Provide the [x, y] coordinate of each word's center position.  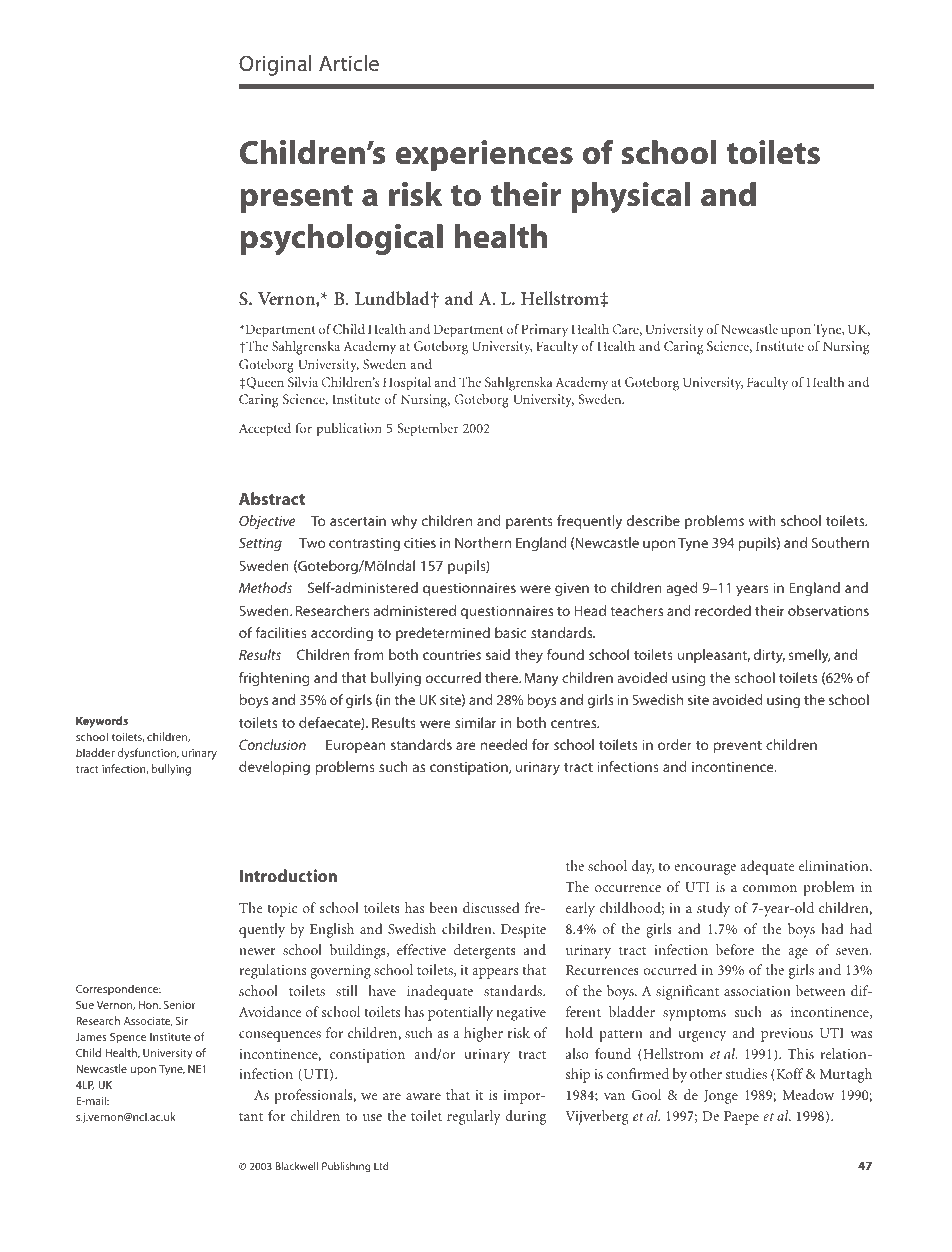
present [296, 199]
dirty [769, 656]
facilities [281, 632]
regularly [474, 1117]
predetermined [443, 634]
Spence [128, 1038]
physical [631, 198]
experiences [484, 155]
